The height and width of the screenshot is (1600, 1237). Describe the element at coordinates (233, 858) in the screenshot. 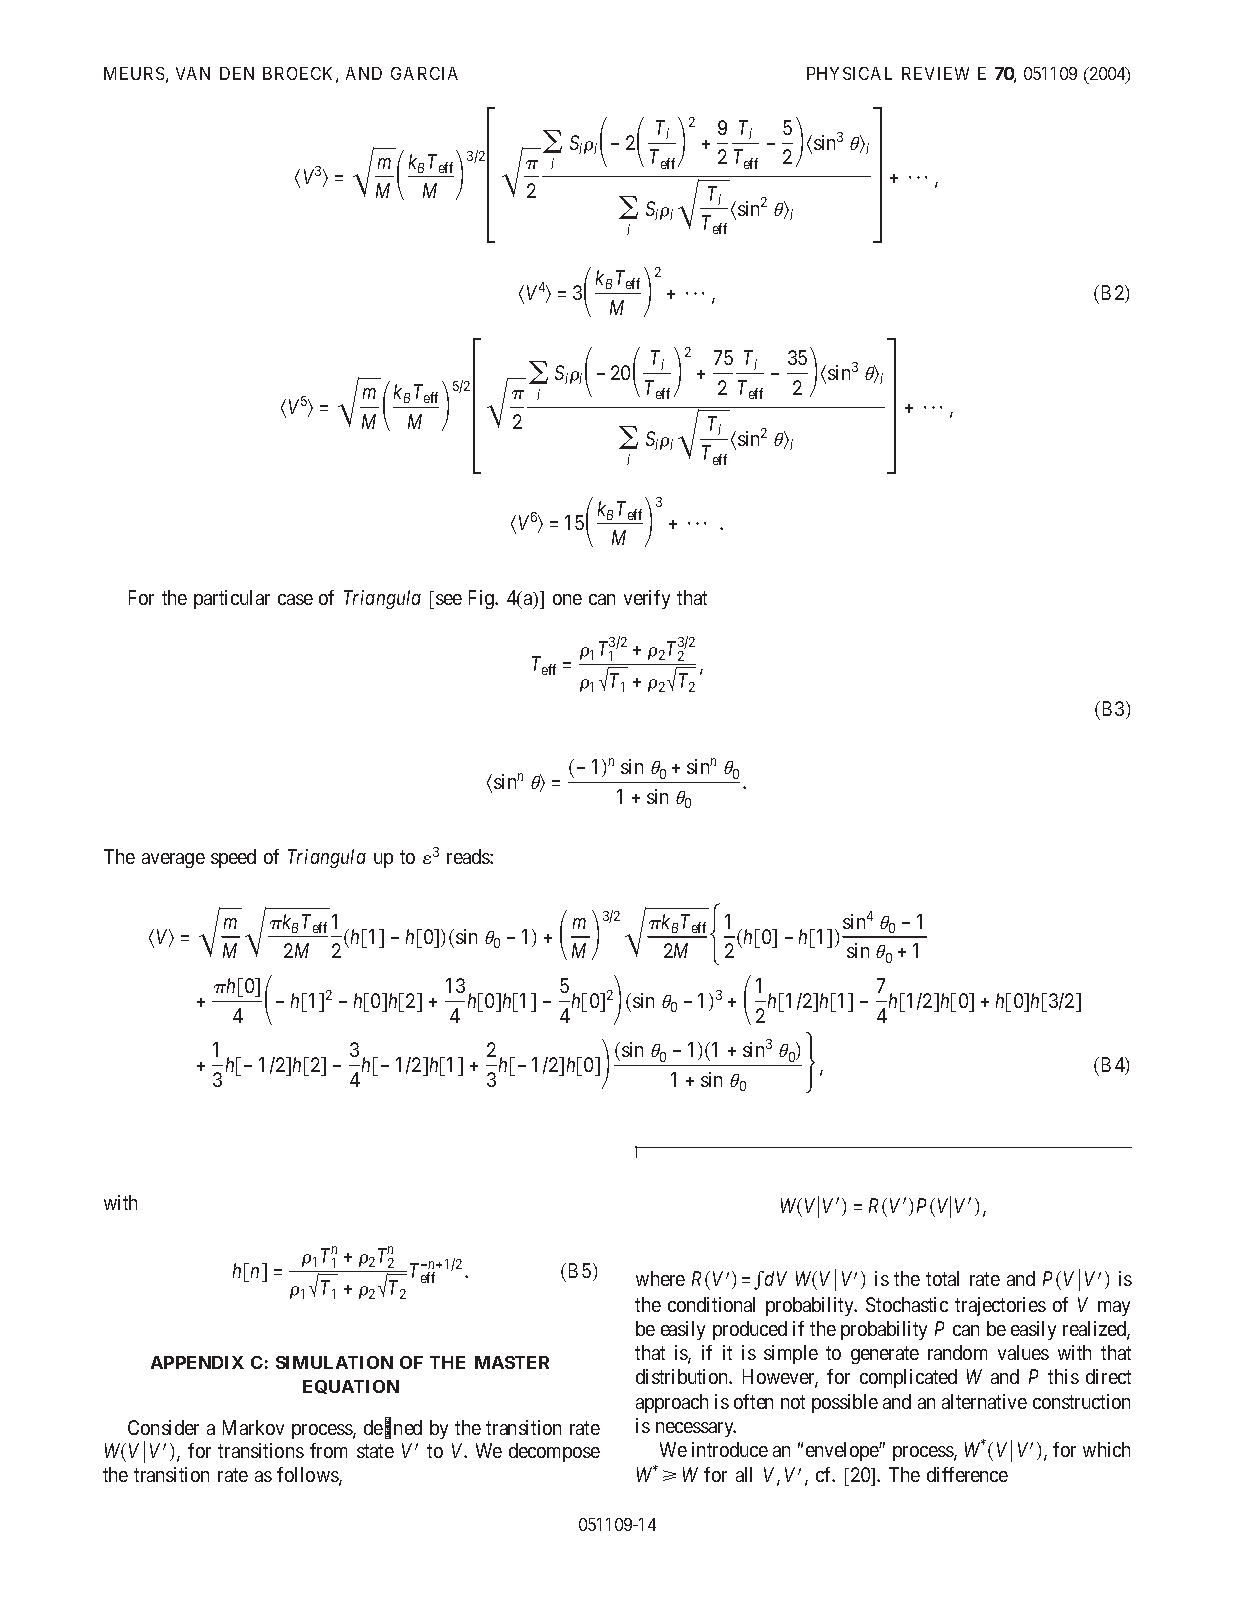

I see `speed` at that location.
